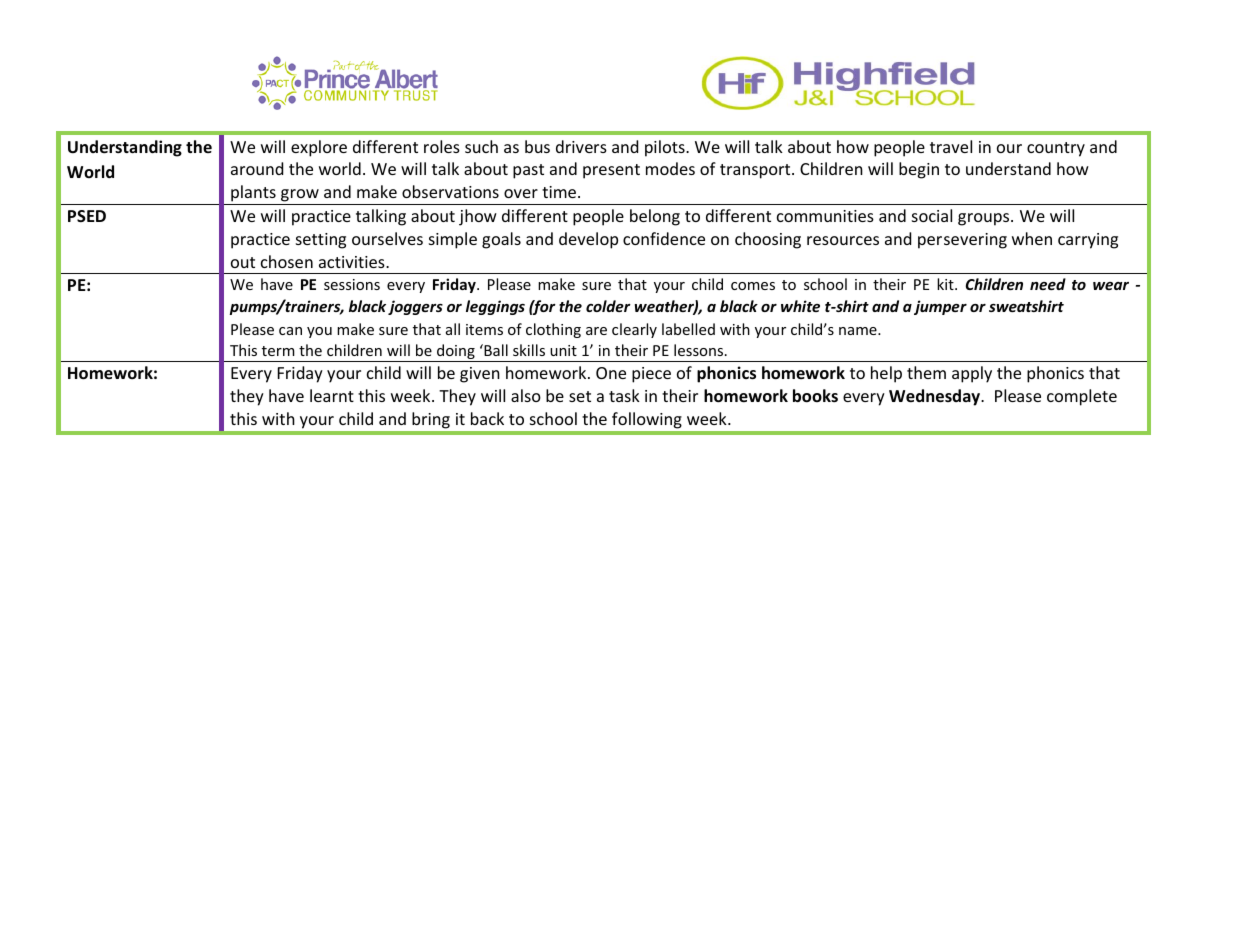 The image size is (1233, 952). What do you see at coordinates (753, 286) in the image?
I see `comes` at bounding box center [753, 286].
